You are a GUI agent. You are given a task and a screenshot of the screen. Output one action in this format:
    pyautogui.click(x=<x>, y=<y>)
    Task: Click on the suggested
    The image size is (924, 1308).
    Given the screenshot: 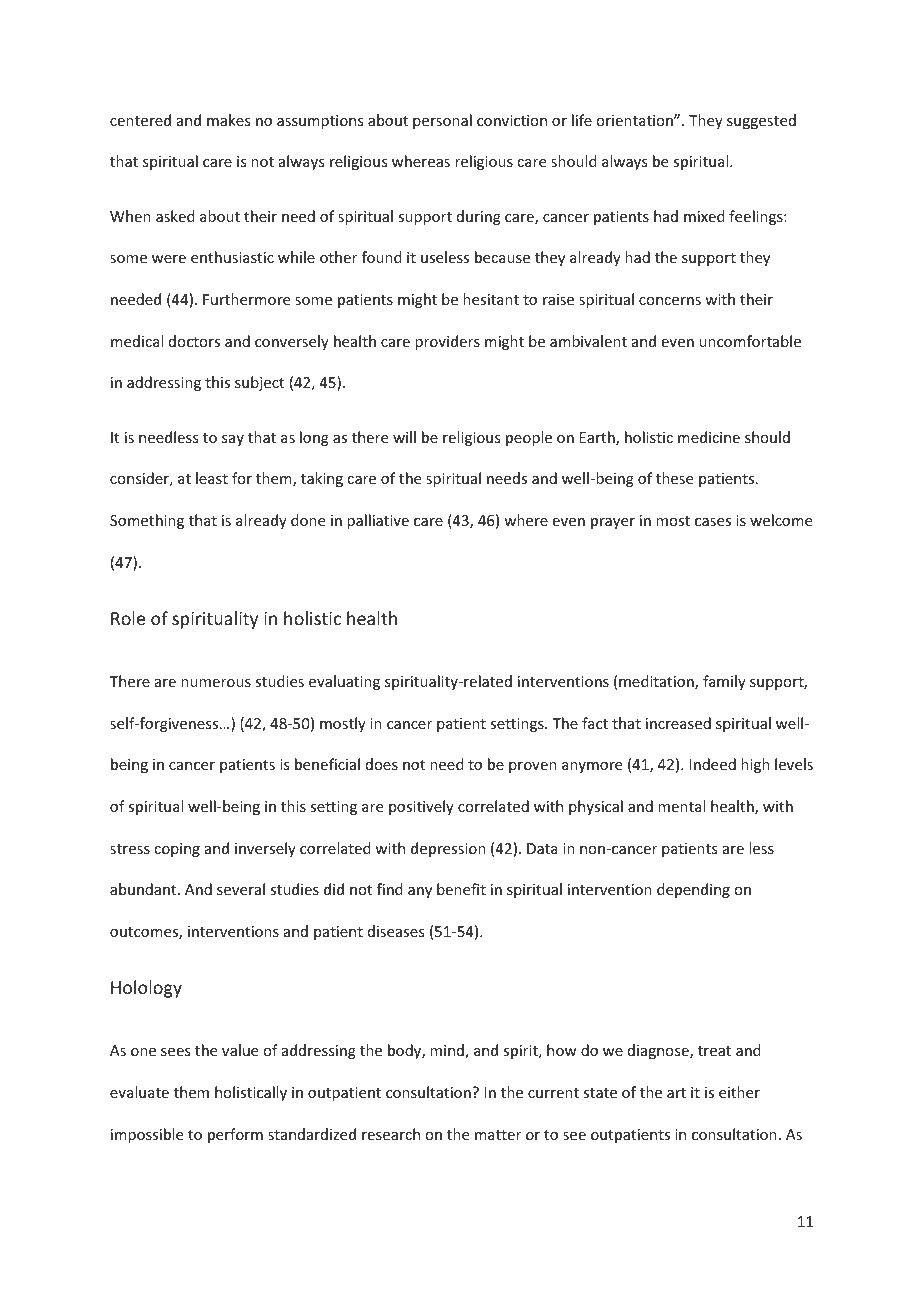 What is the action you would take?
    pyautogui.click(x=761, y=121)
